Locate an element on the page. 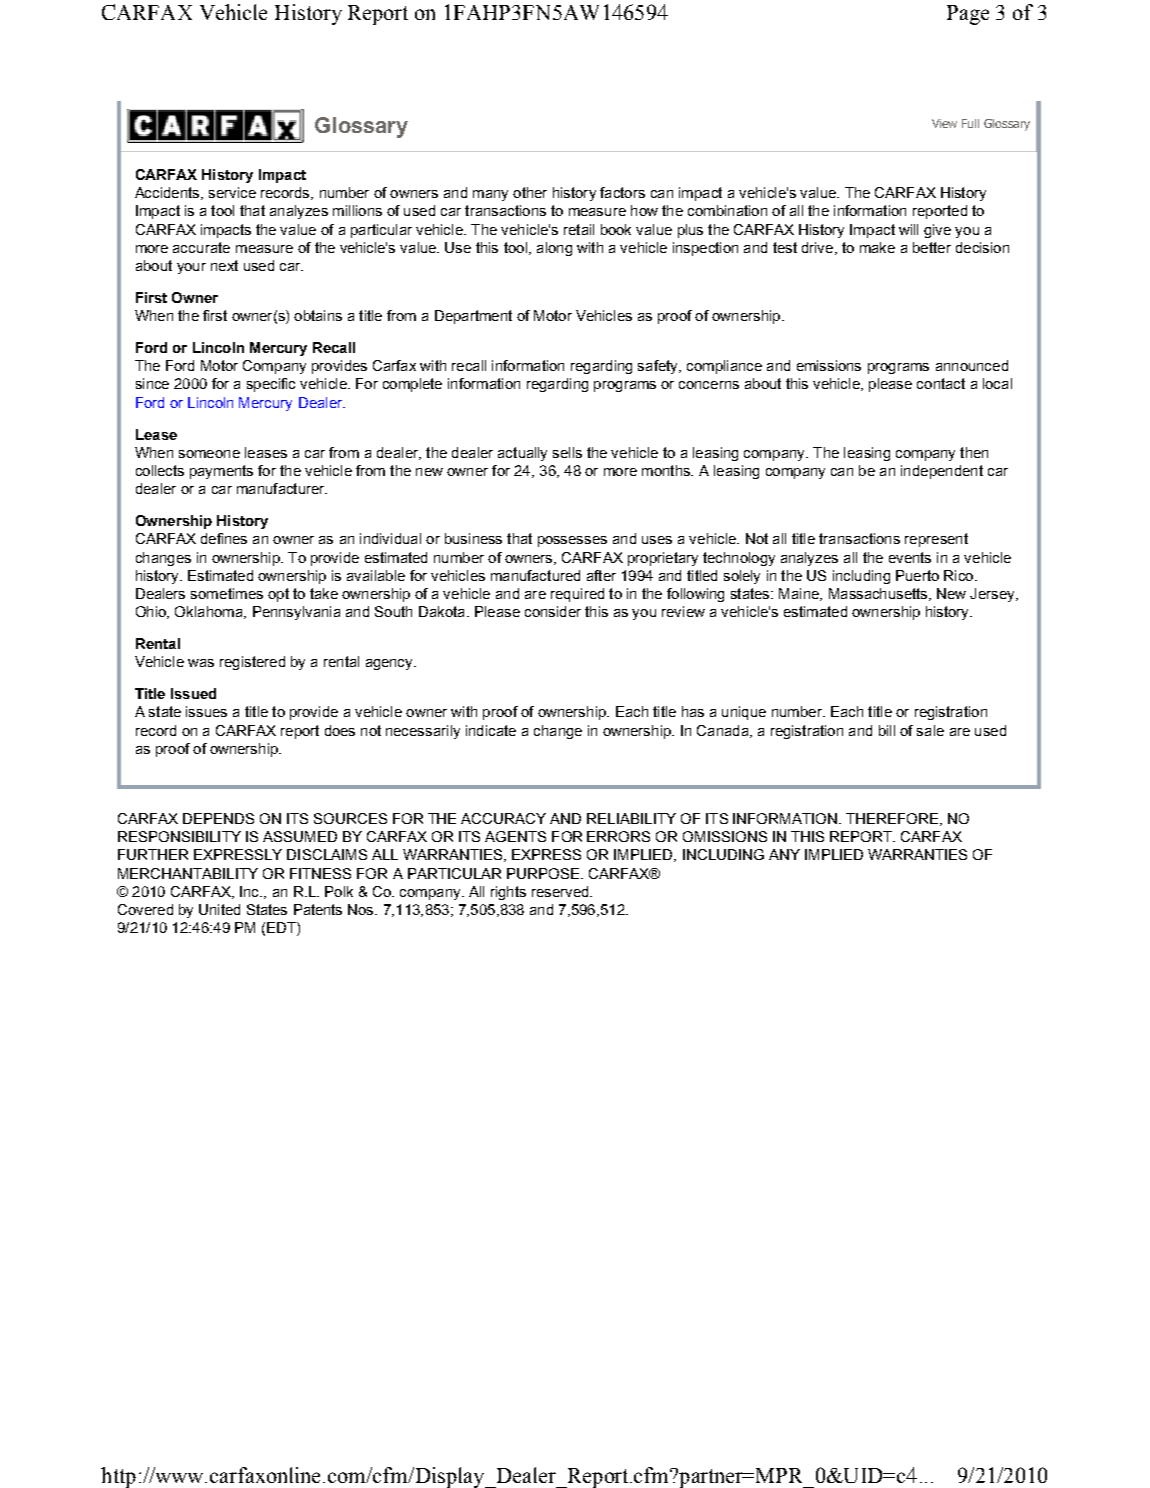  Massachusetts is located at coordinates (879, 594).
